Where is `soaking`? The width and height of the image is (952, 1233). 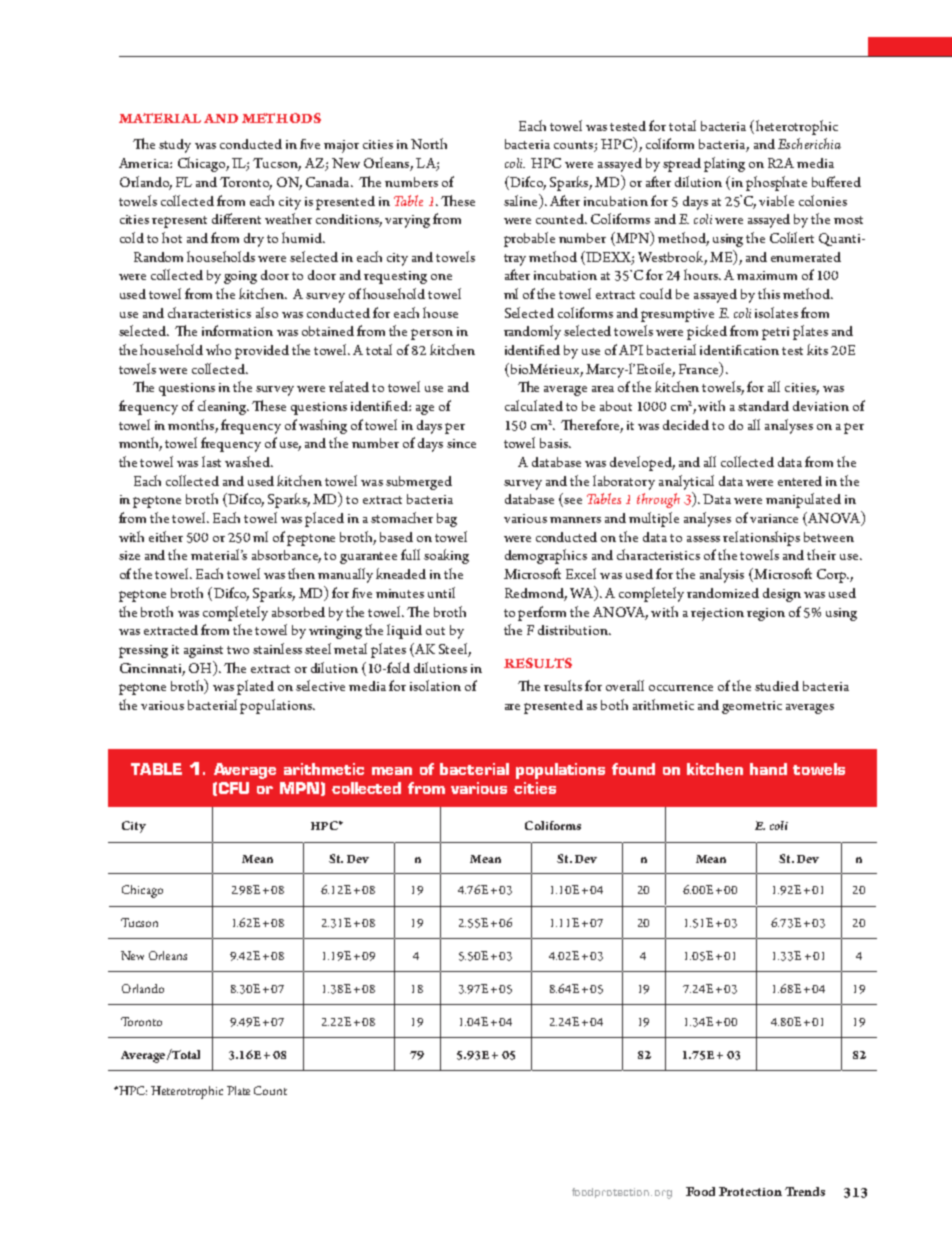 soaking is located at coordinates (446, 556).
